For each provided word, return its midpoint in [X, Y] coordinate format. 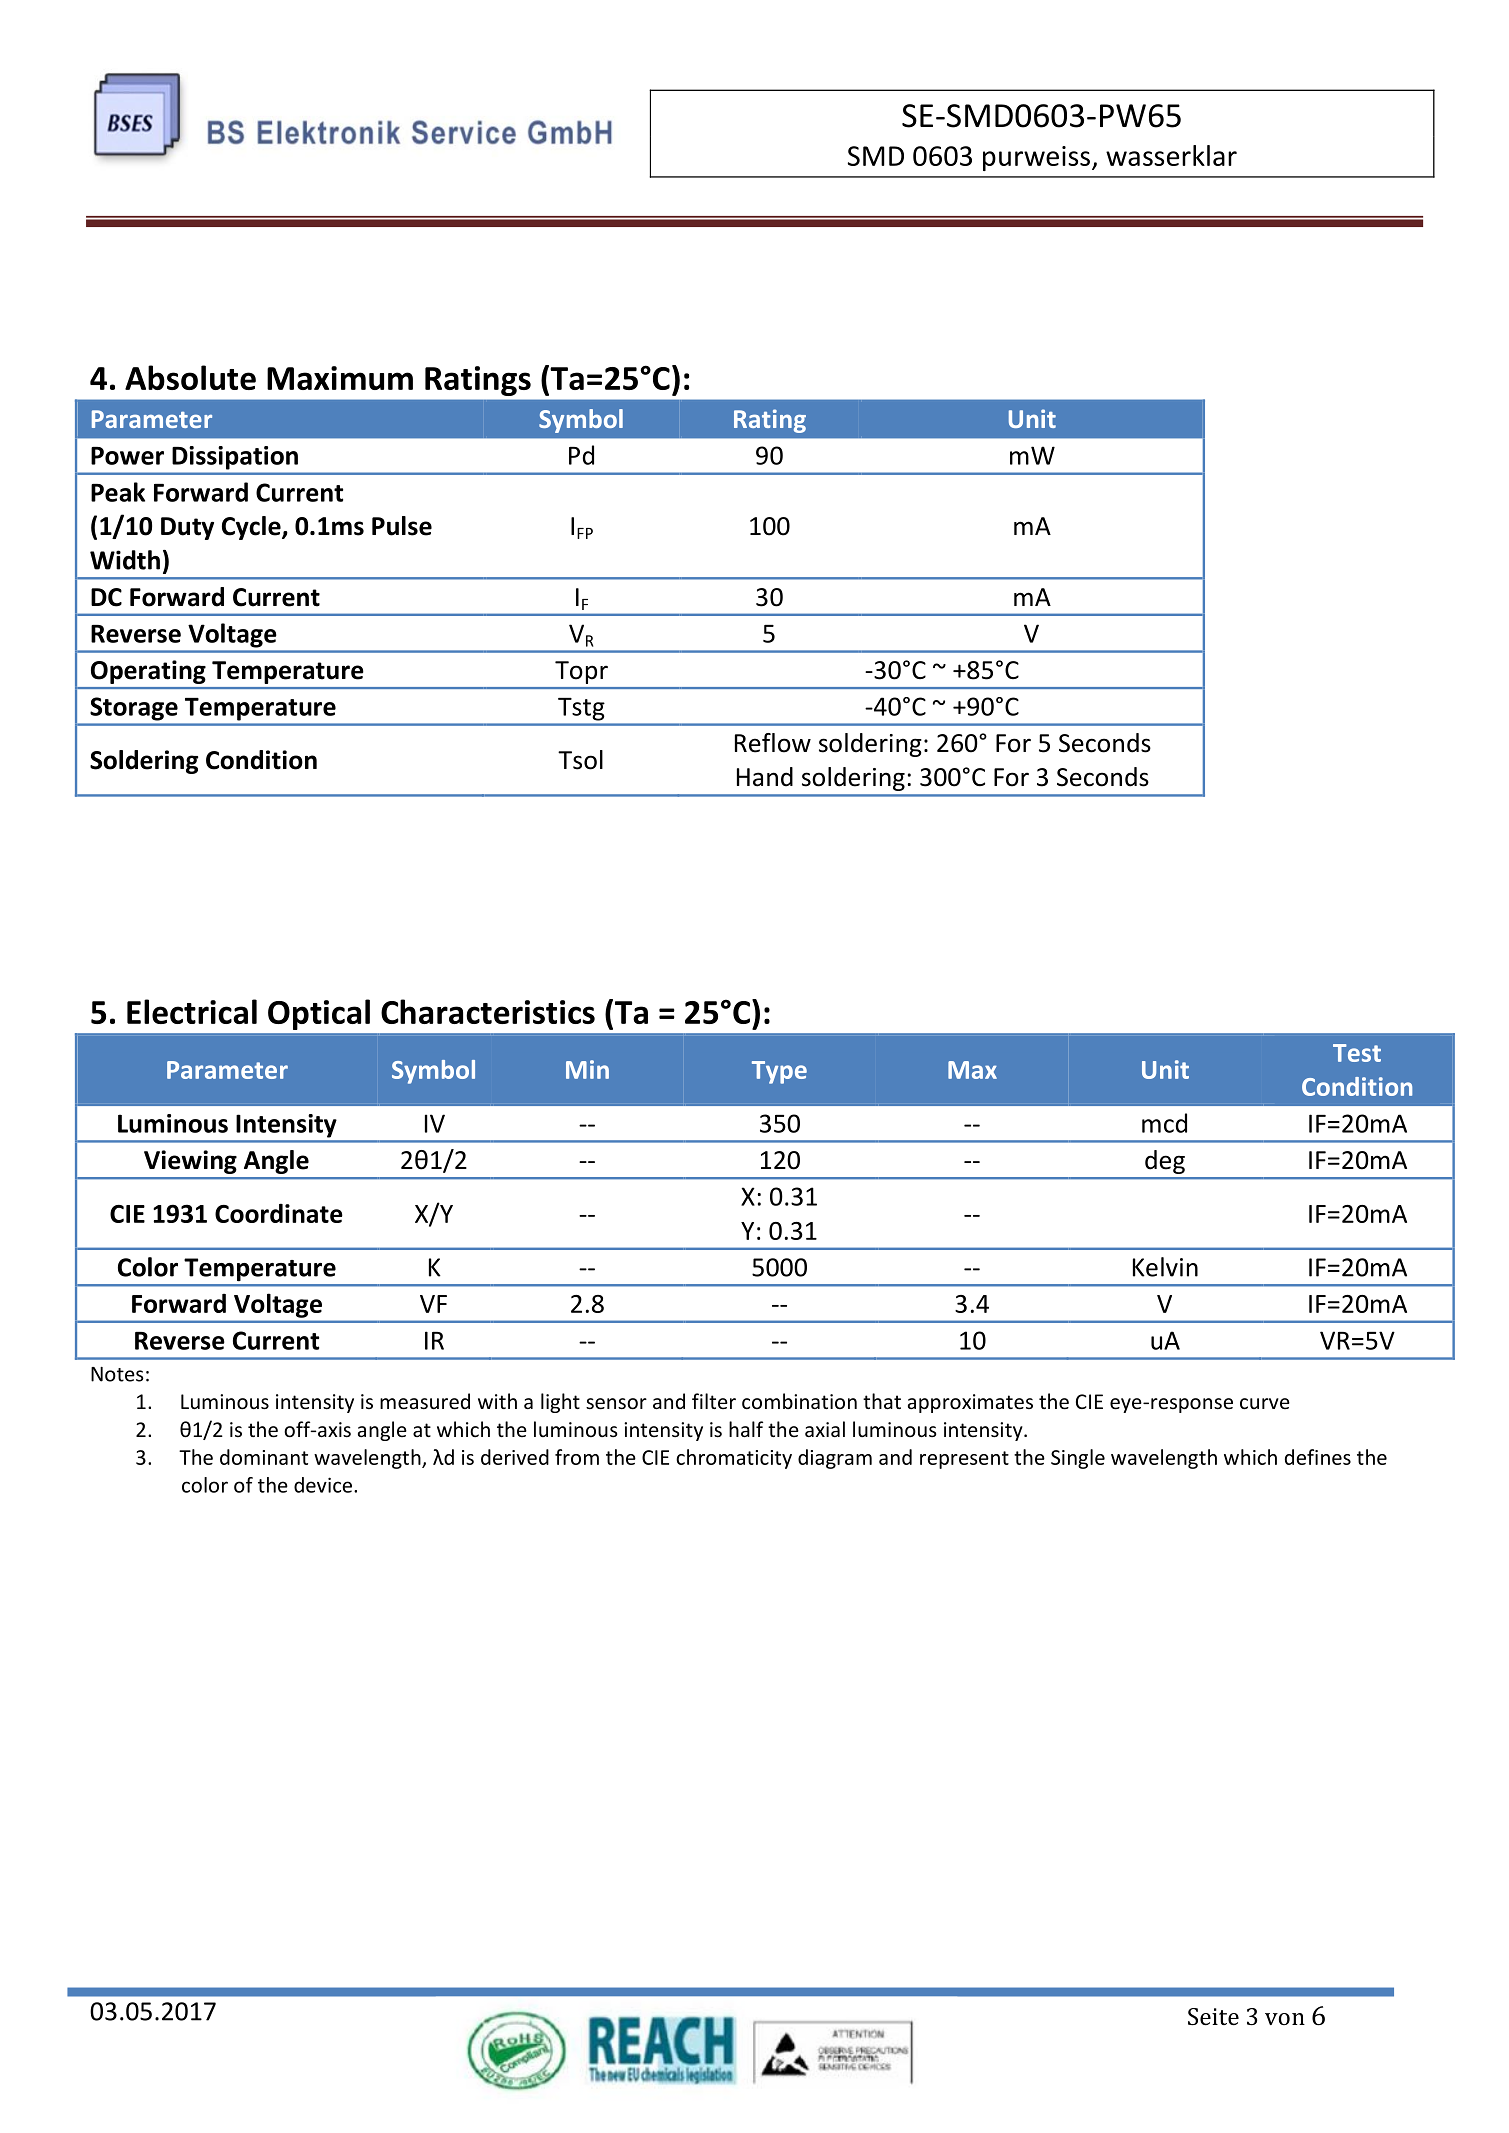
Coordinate [279, 1213]
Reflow [773, 743]
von [1285, 2019]
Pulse [402, 526]
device [324, 1485]
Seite [1213, 2016]
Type [779, 1072]
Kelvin [1165, 1267]
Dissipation [235, 458]
